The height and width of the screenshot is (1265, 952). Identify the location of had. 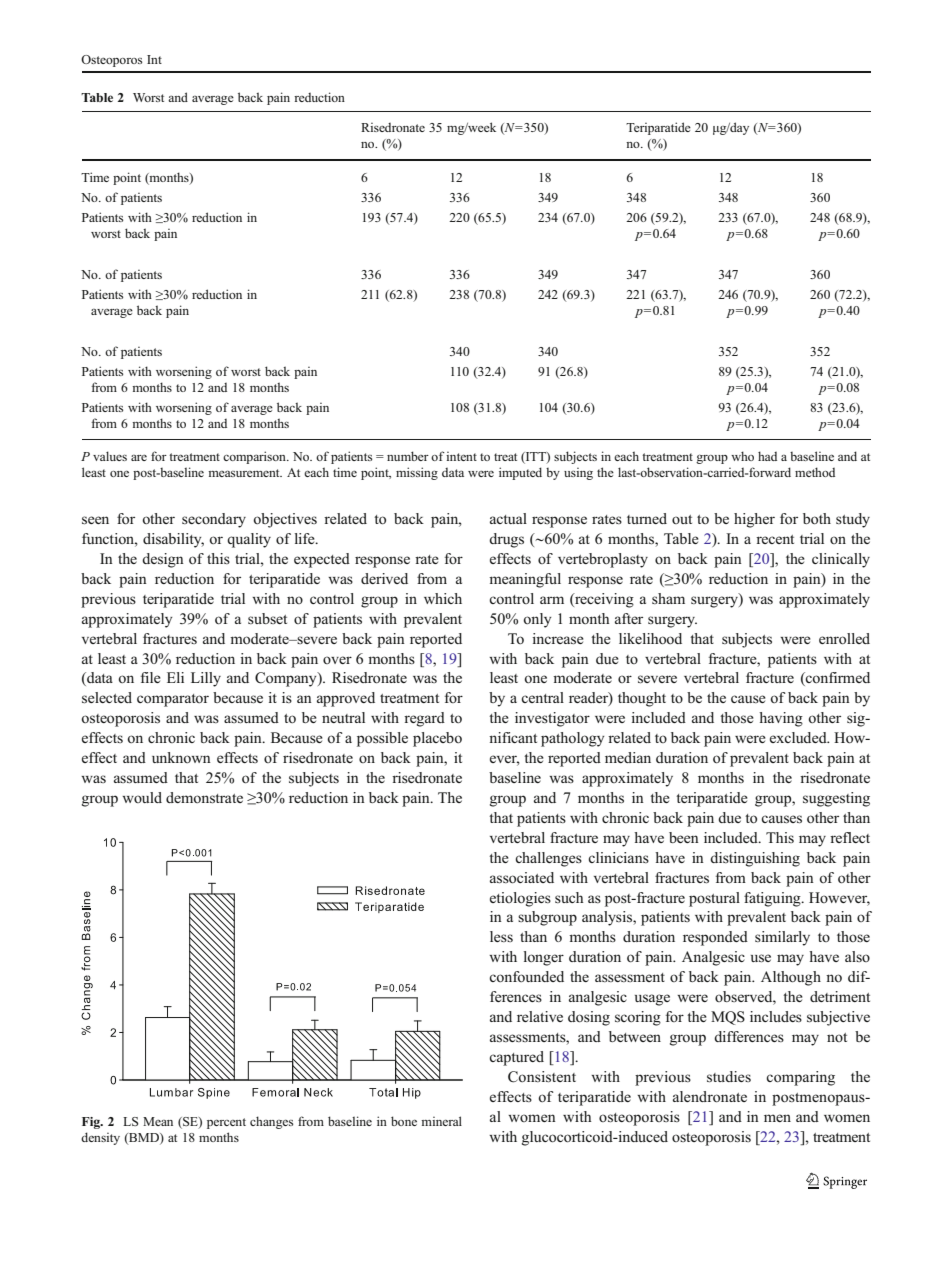
(767, 456).
